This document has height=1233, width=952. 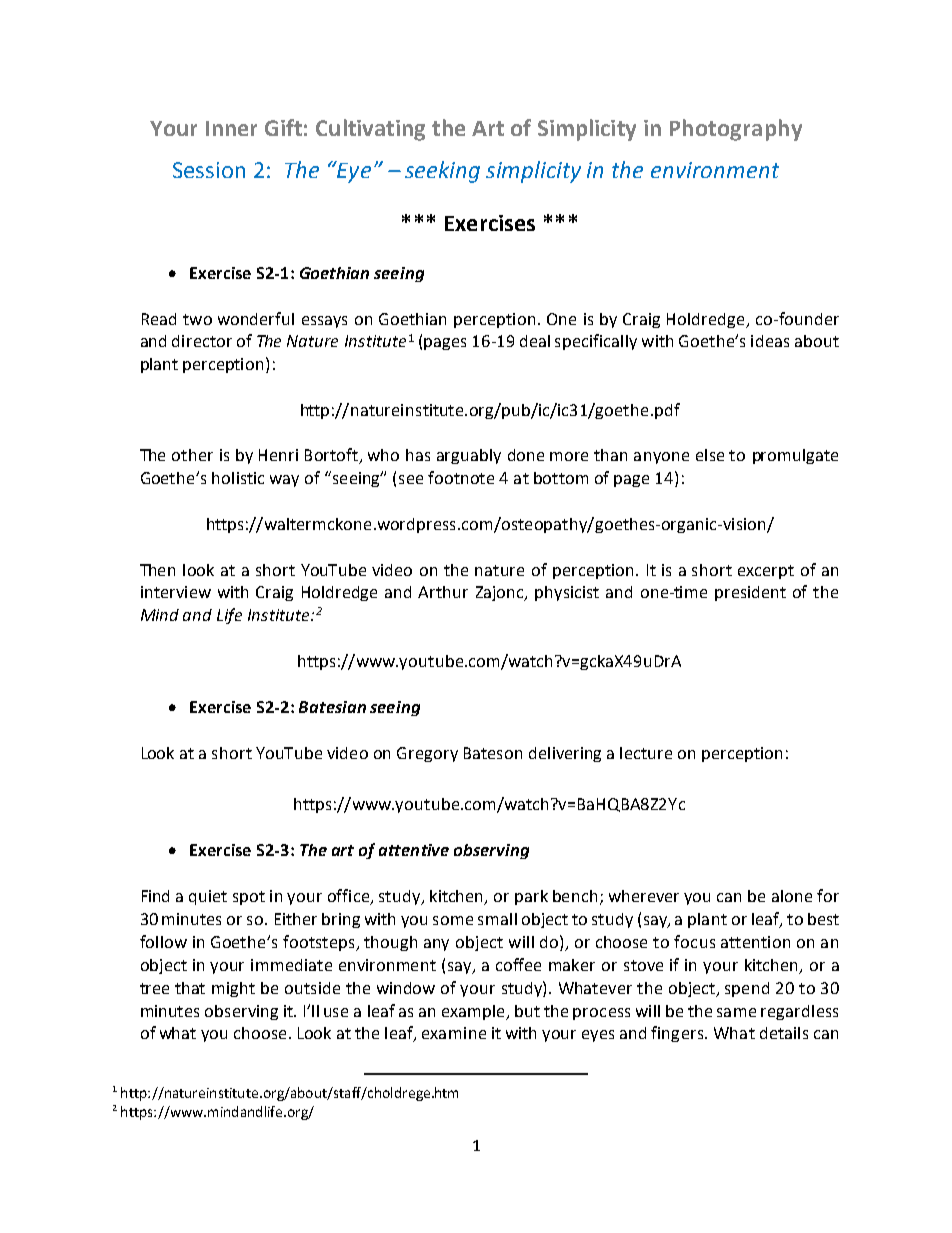 What do you see at coordinates (176, 592) in the document?
I see `interview` at bounding box center [176, 592].
